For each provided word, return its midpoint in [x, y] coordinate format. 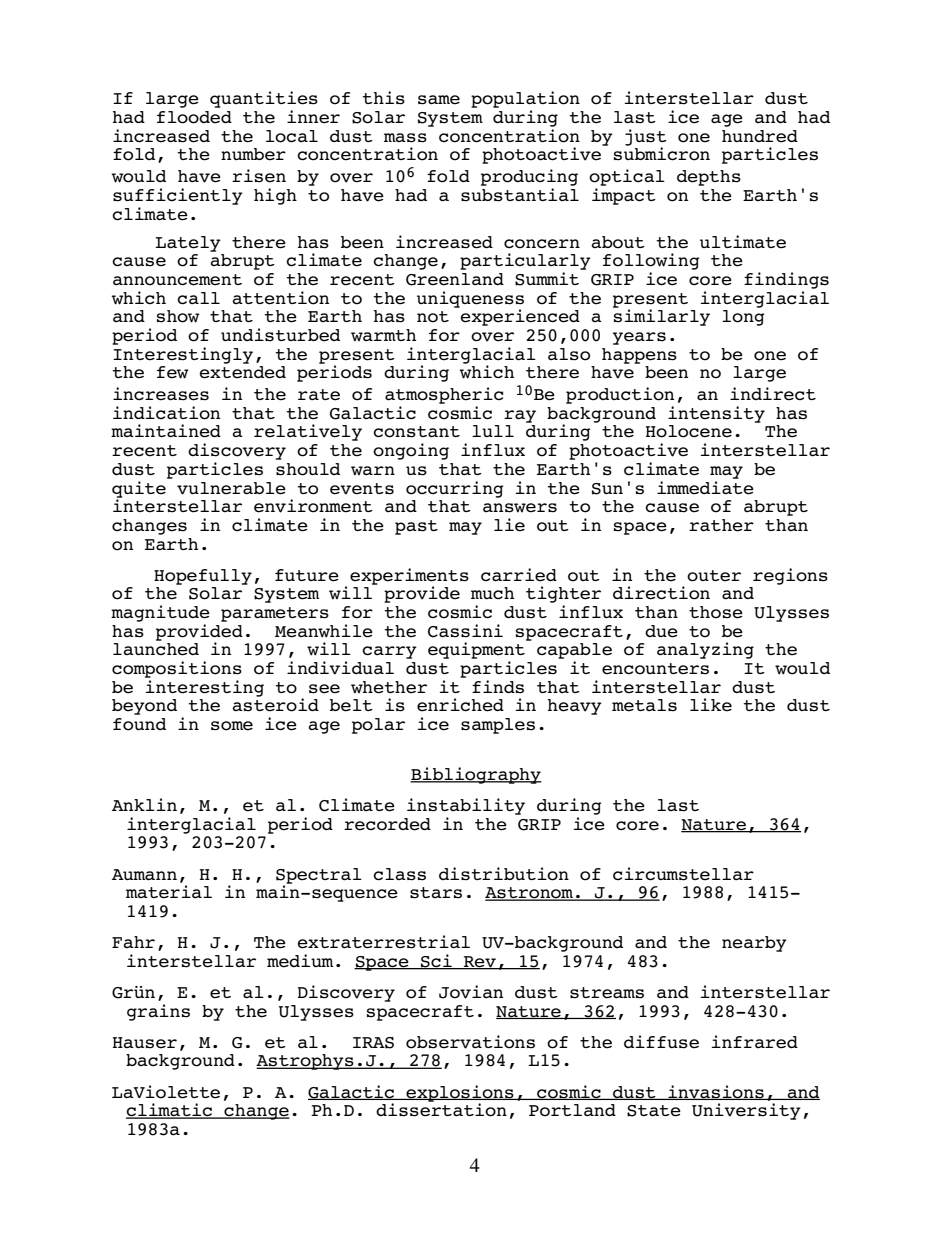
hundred [760, 136]
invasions [716, 1092]
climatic [170, 1111]
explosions [460, 1094]
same [439, 100]
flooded [194, 117]
